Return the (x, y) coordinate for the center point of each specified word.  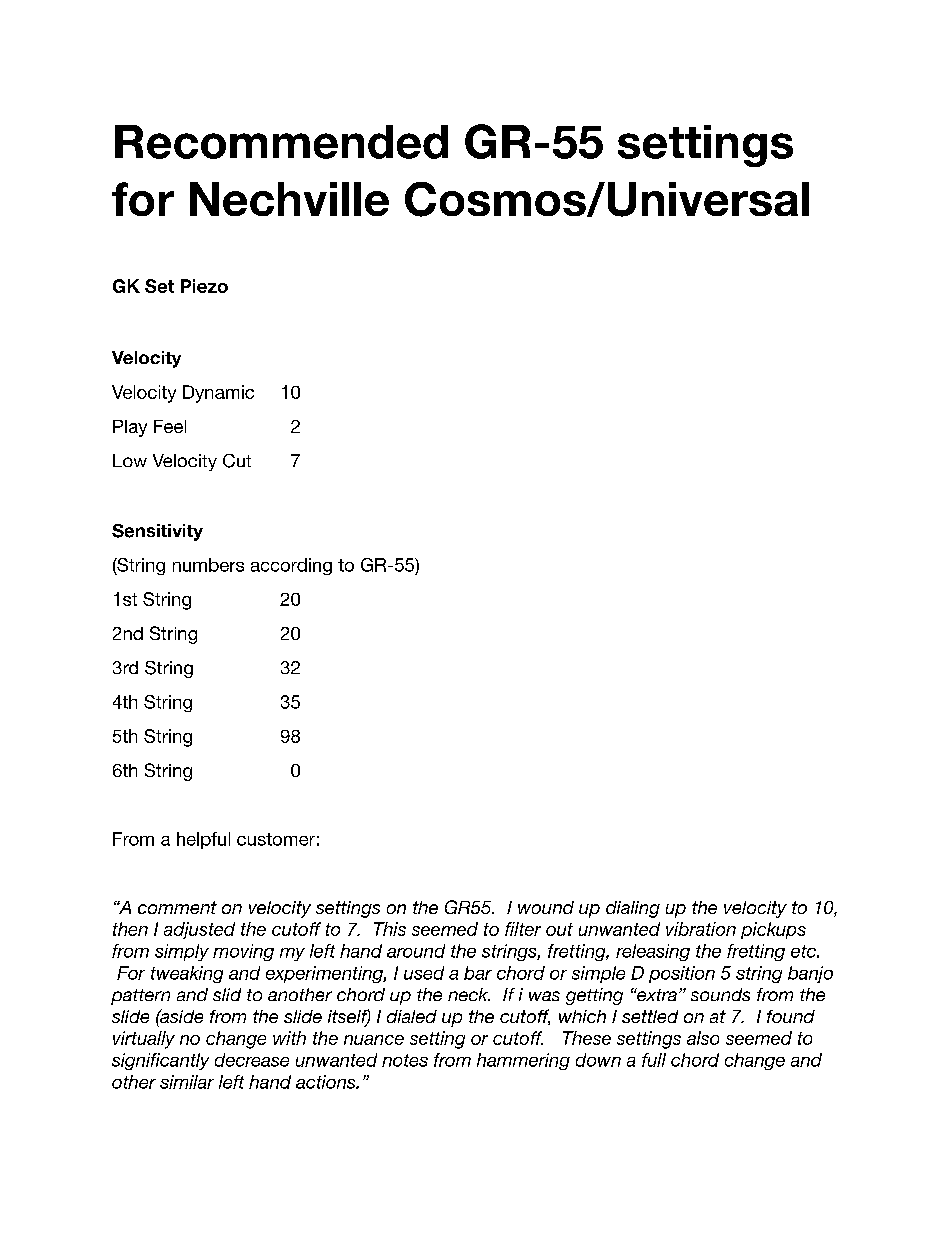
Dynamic (218, 394)
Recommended (281, 142)
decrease (252, 1060)
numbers (208, 565)
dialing (633, 909)
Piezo (204, 286)
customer (276, 839)
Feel (170, 426)
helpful (203, 840)
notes (405, 1060)
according (291, 566)
